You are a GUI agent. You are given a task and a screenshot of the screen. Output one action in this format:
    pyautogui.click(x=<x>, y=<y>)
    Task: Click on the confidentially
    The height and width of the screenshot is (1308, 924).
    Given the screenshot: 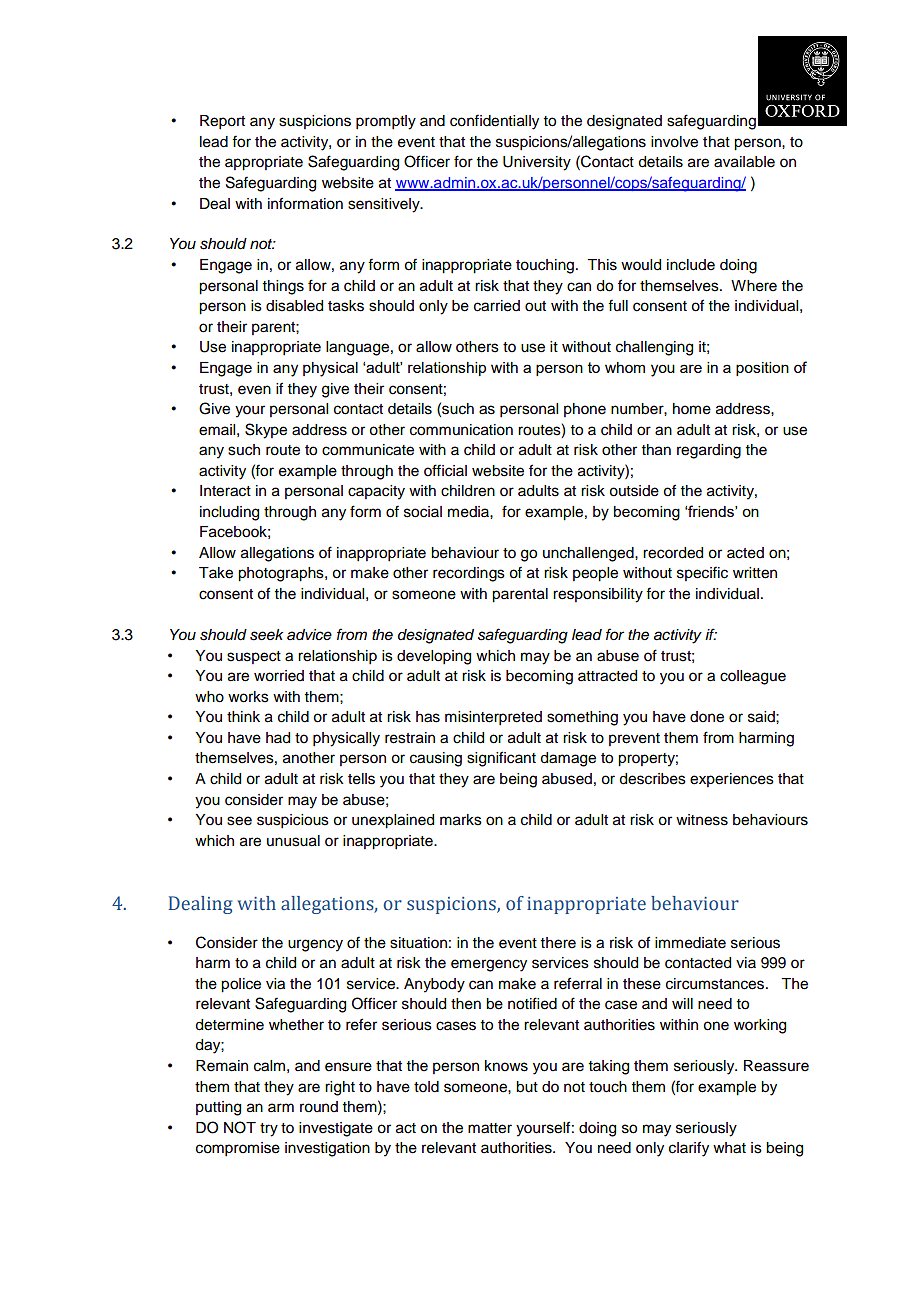 What is the action you would take?
    pyautogui.click(x=494, y=122)
